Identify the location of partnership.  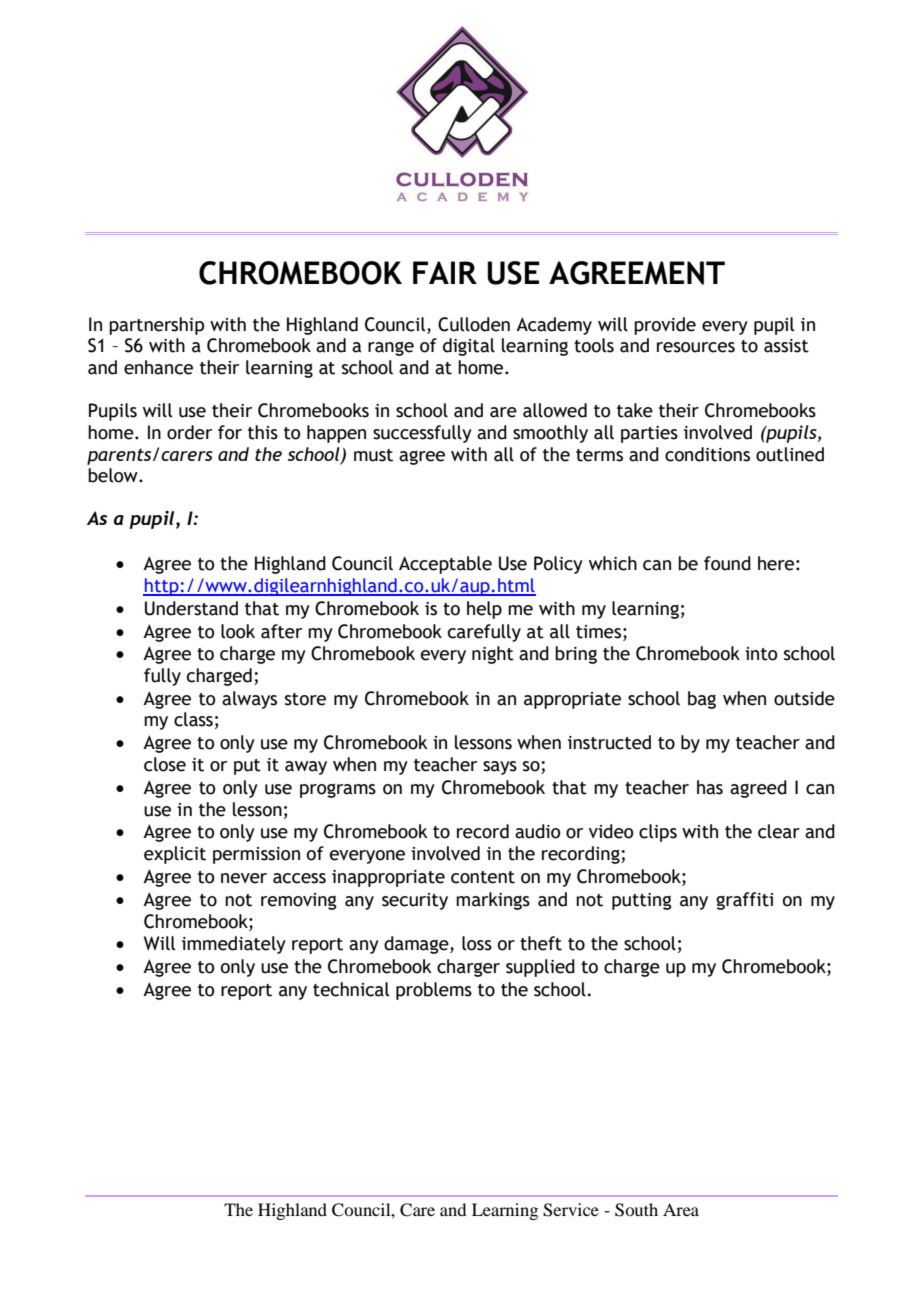
(156, 326).
